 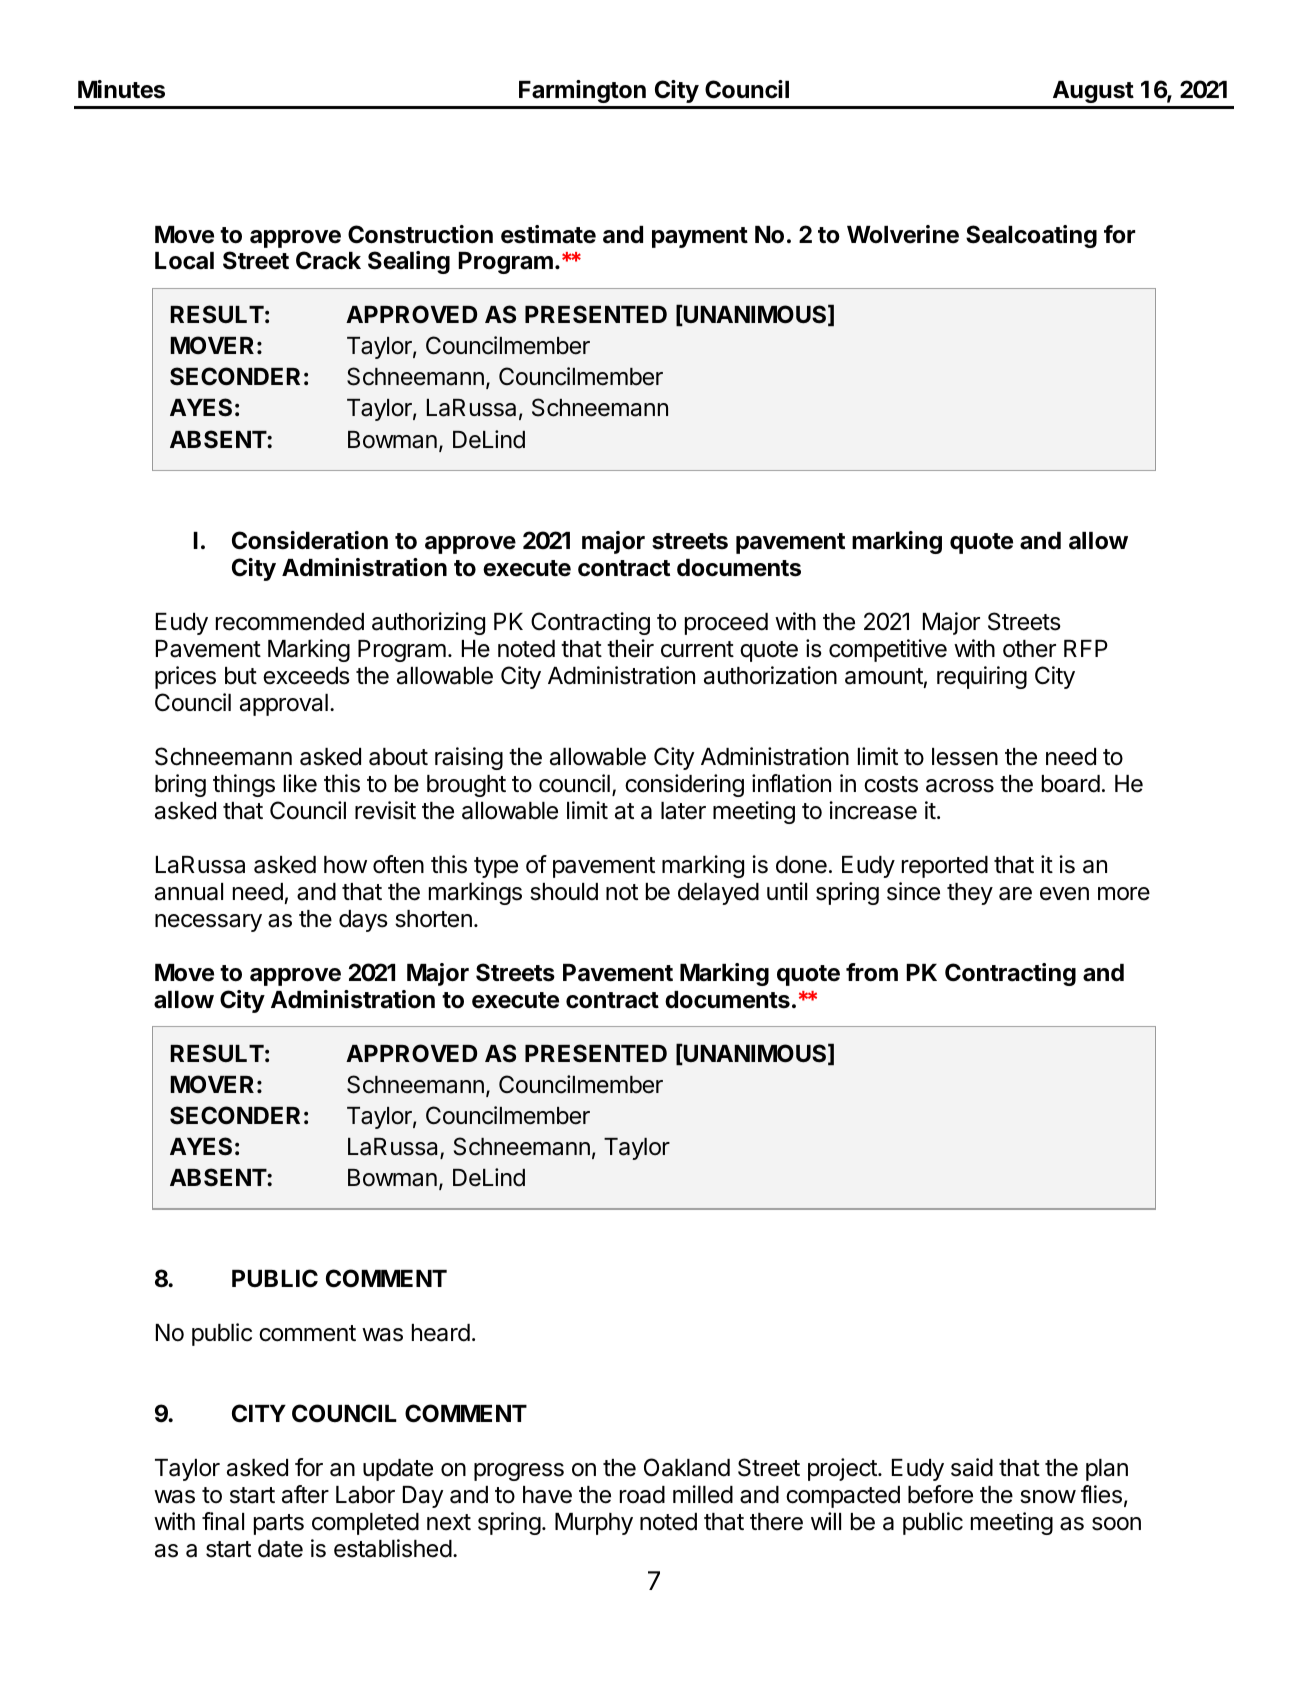 I want to click on Consideration, so click(x=310, y=540).
